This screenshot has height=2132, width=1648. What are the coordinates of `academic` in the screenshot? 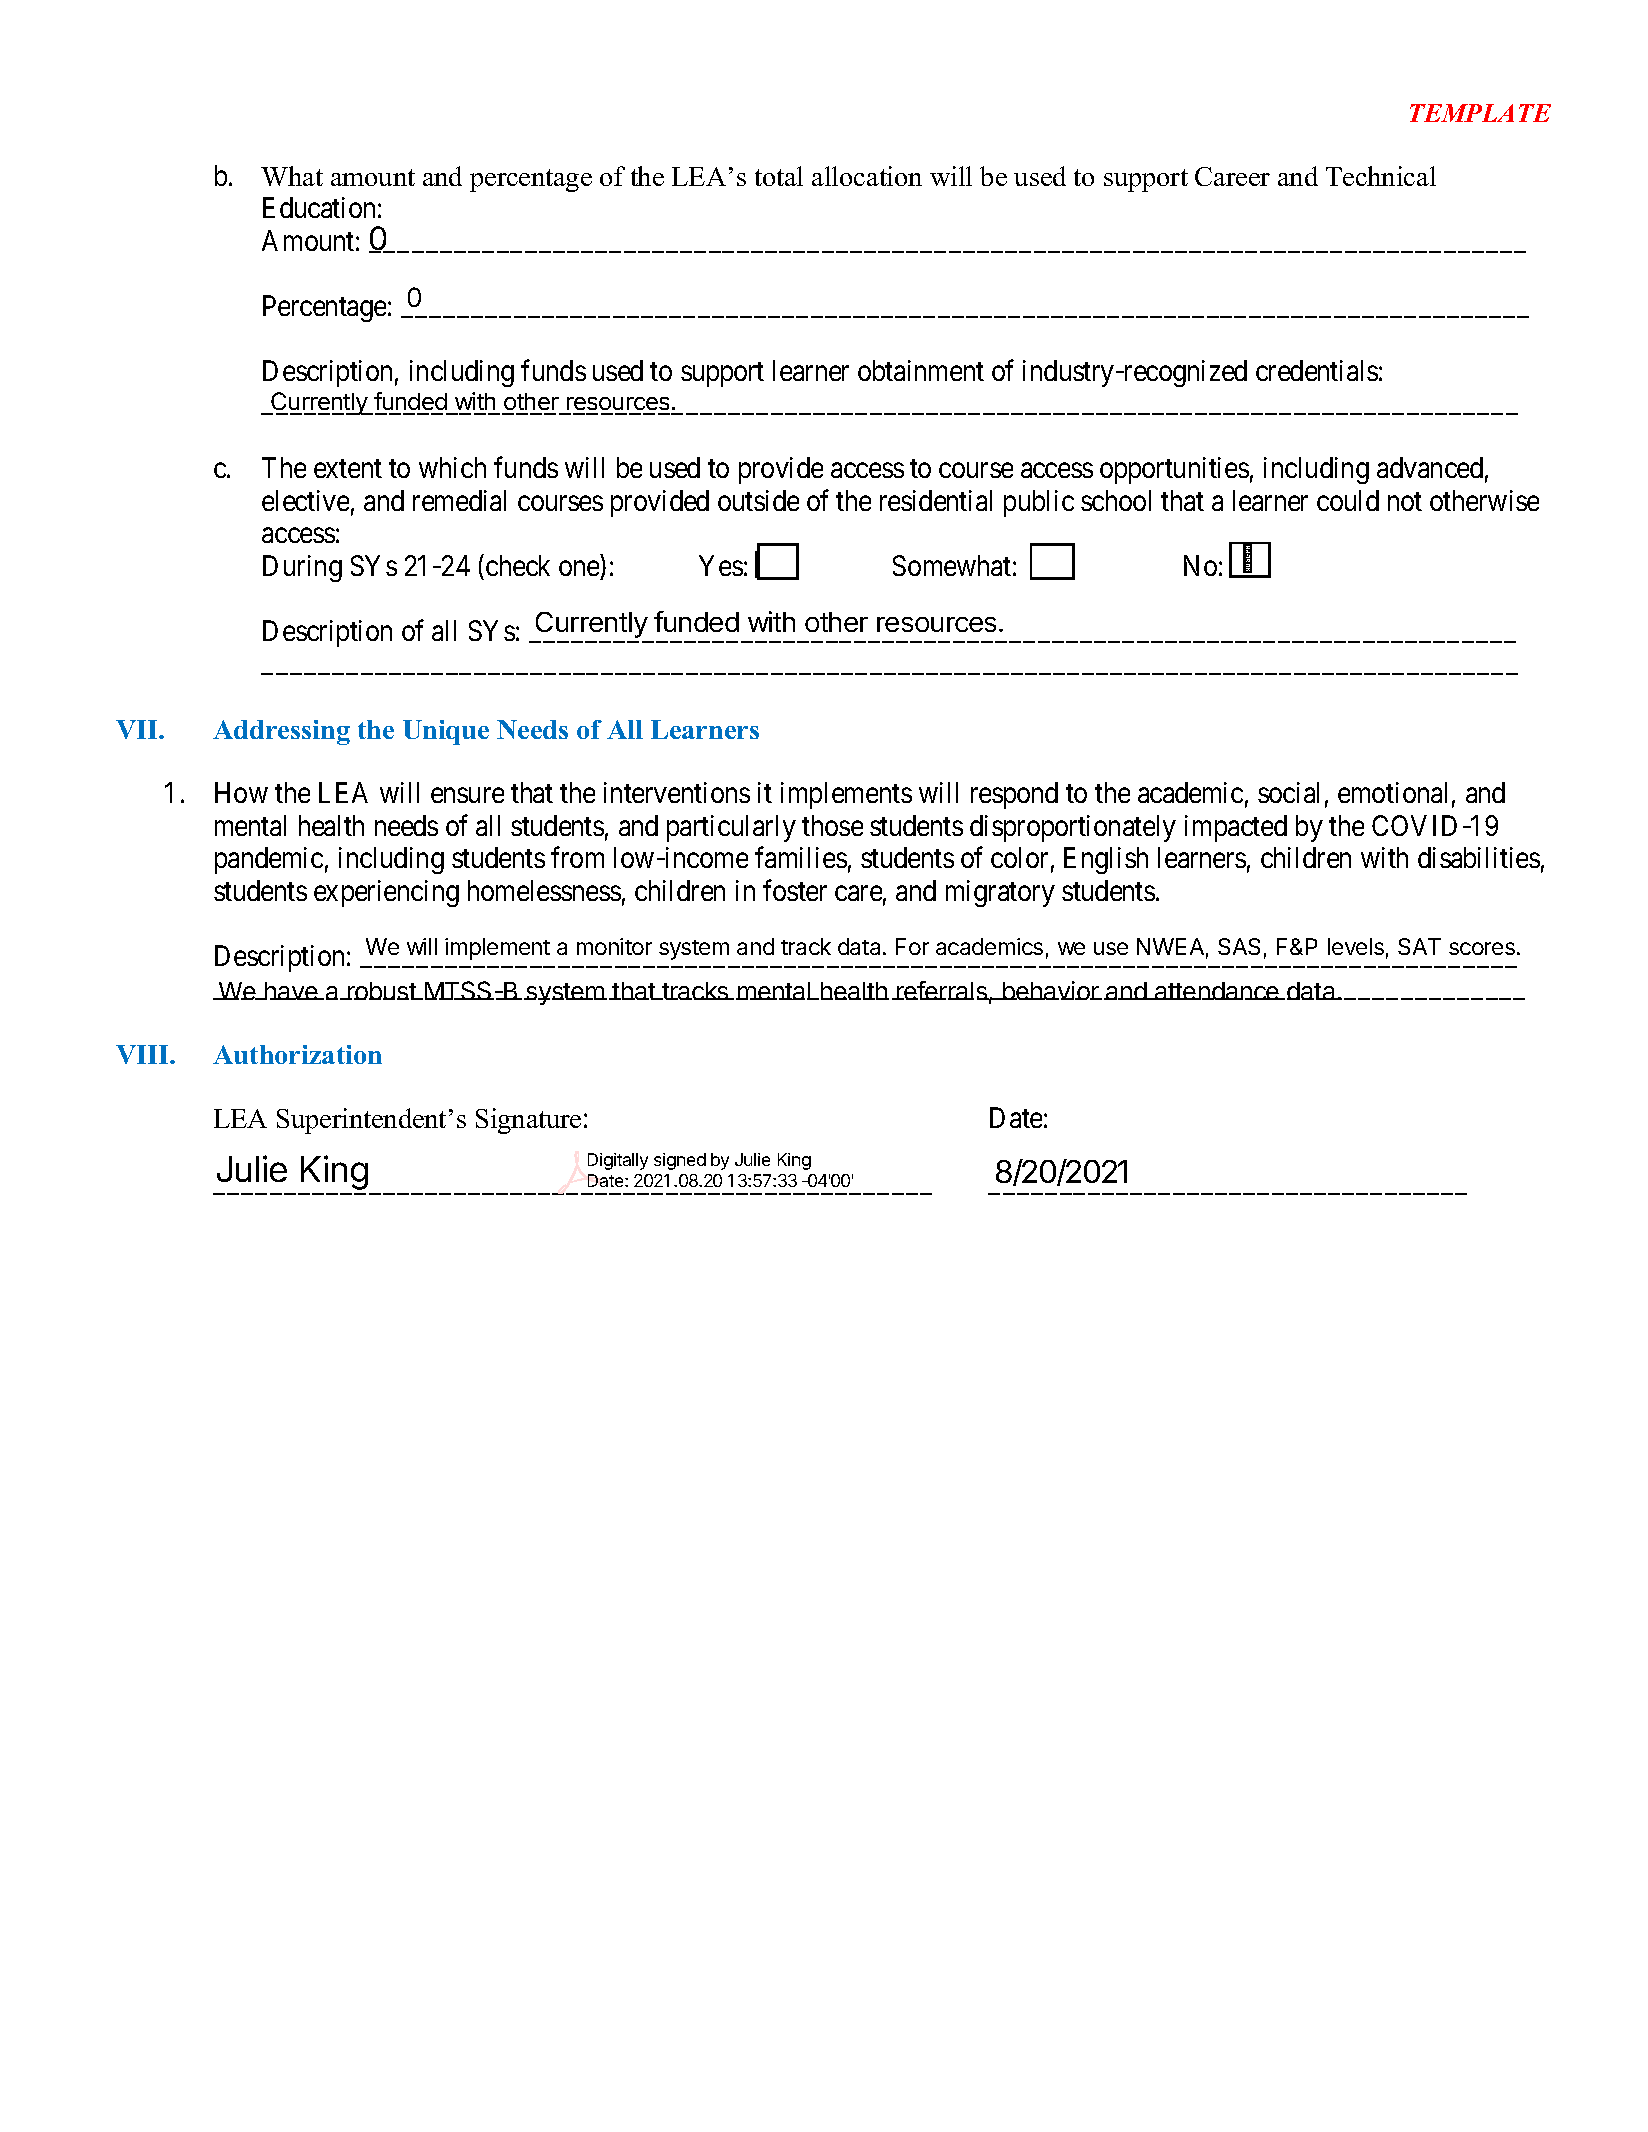 It's located at (1190, 792).
